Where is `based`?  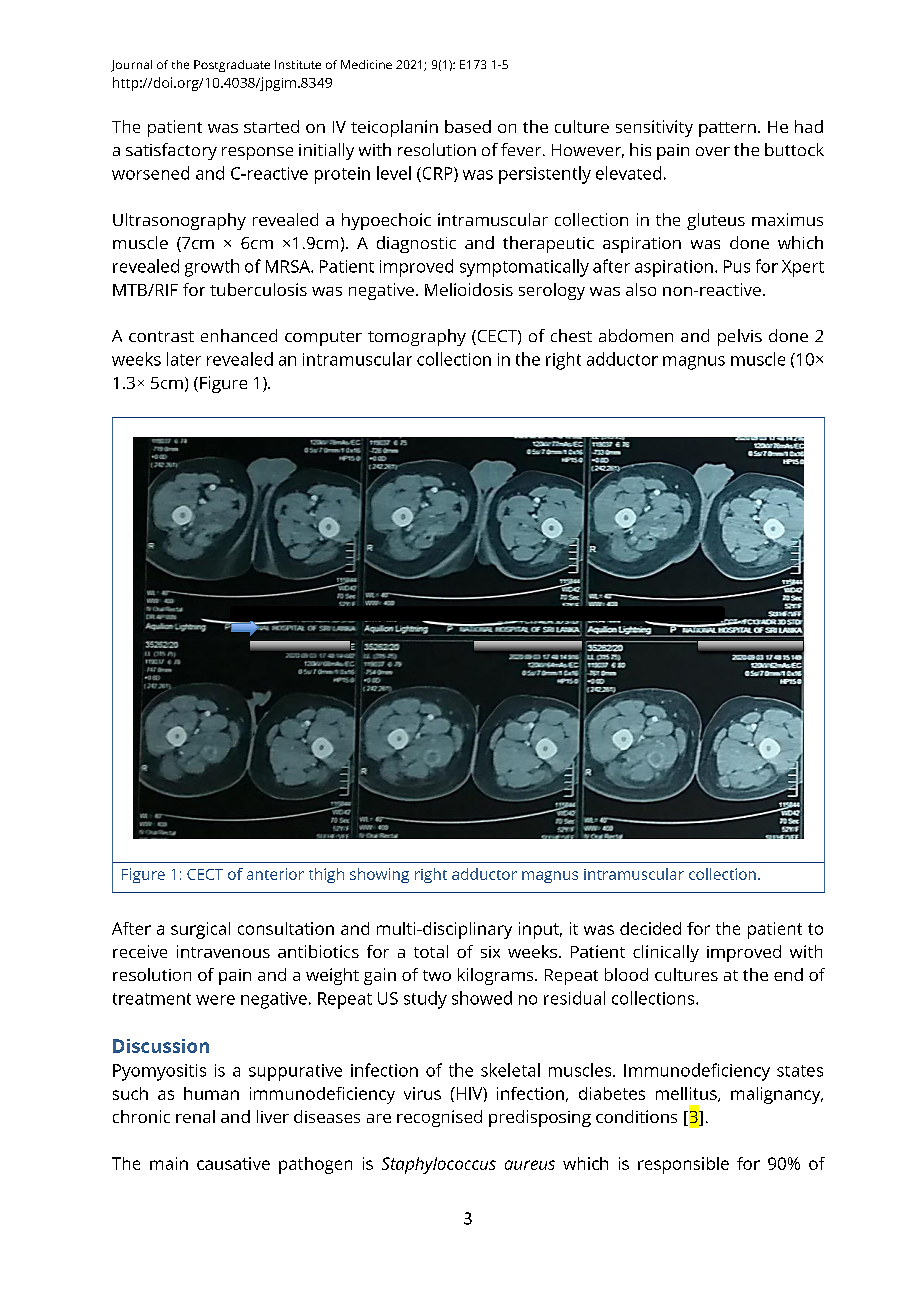
based is located at coordinates (468, 126).
